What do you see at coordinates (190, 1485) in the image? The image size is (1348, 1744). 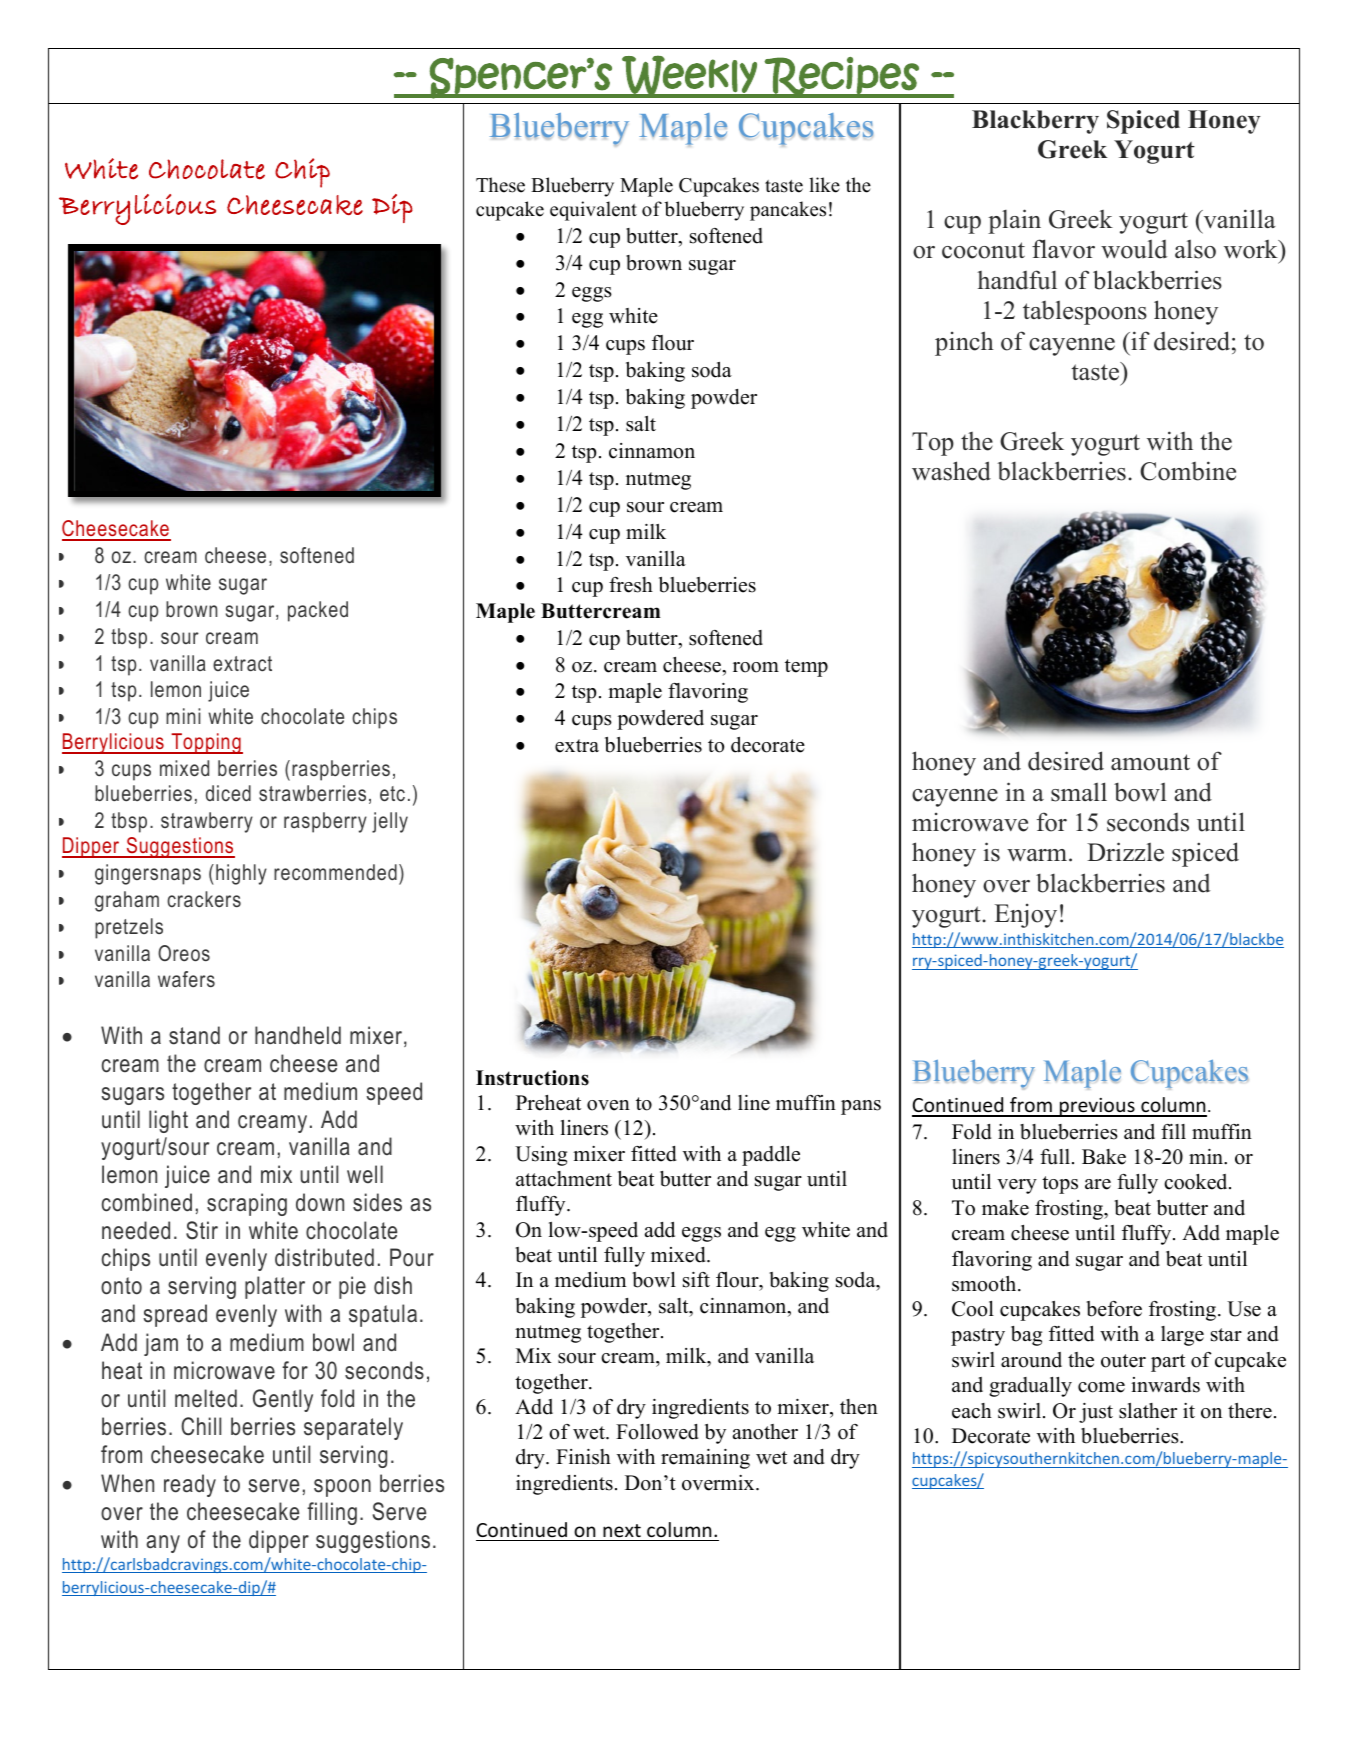 I see `ready` at bounding box center [190, 1485].
